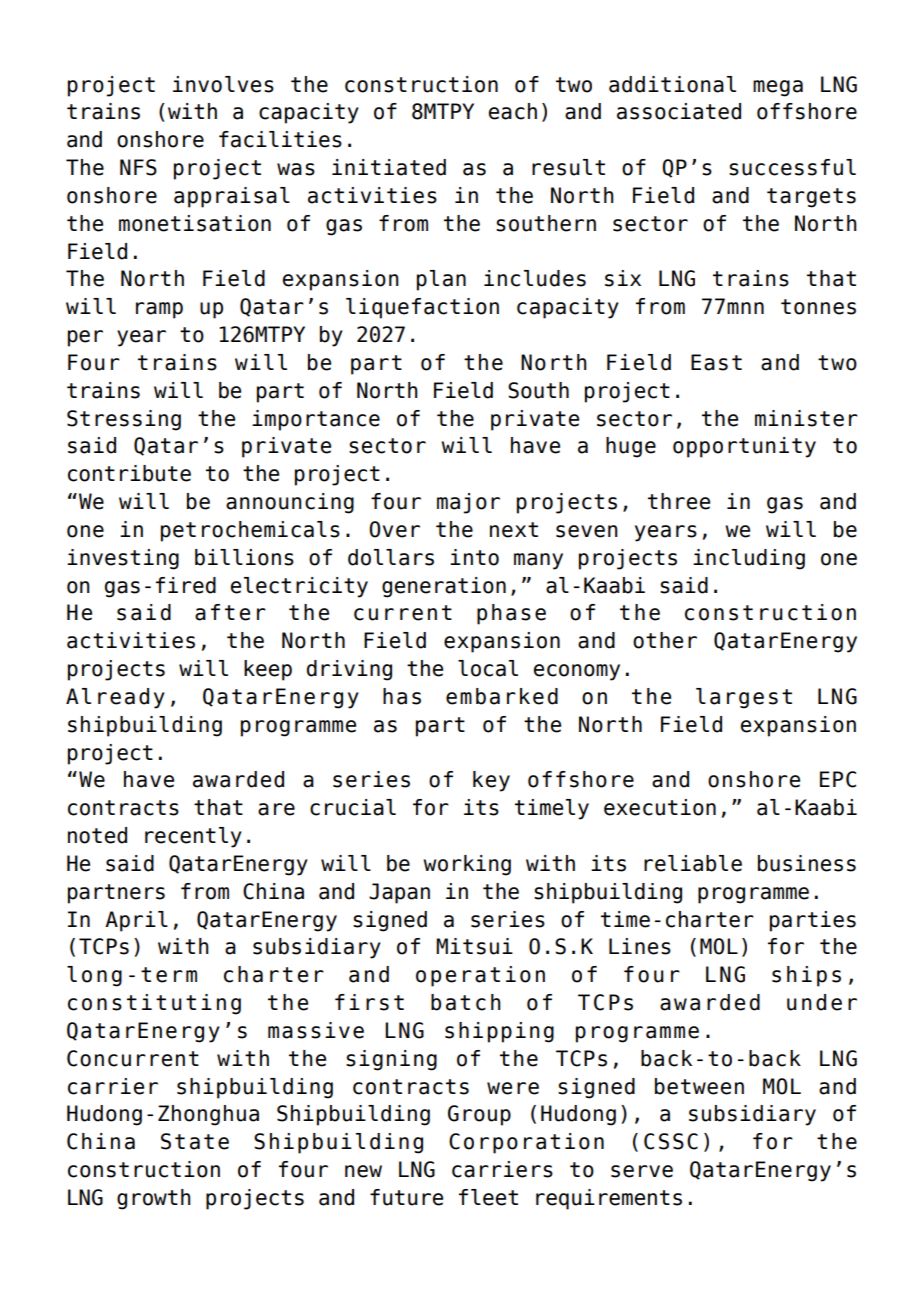 Image resolution: width=924 pixels, height=1308 pixels. Describe the element at coordinates (488, 1197) in the image. I see `fleet` at that location.
